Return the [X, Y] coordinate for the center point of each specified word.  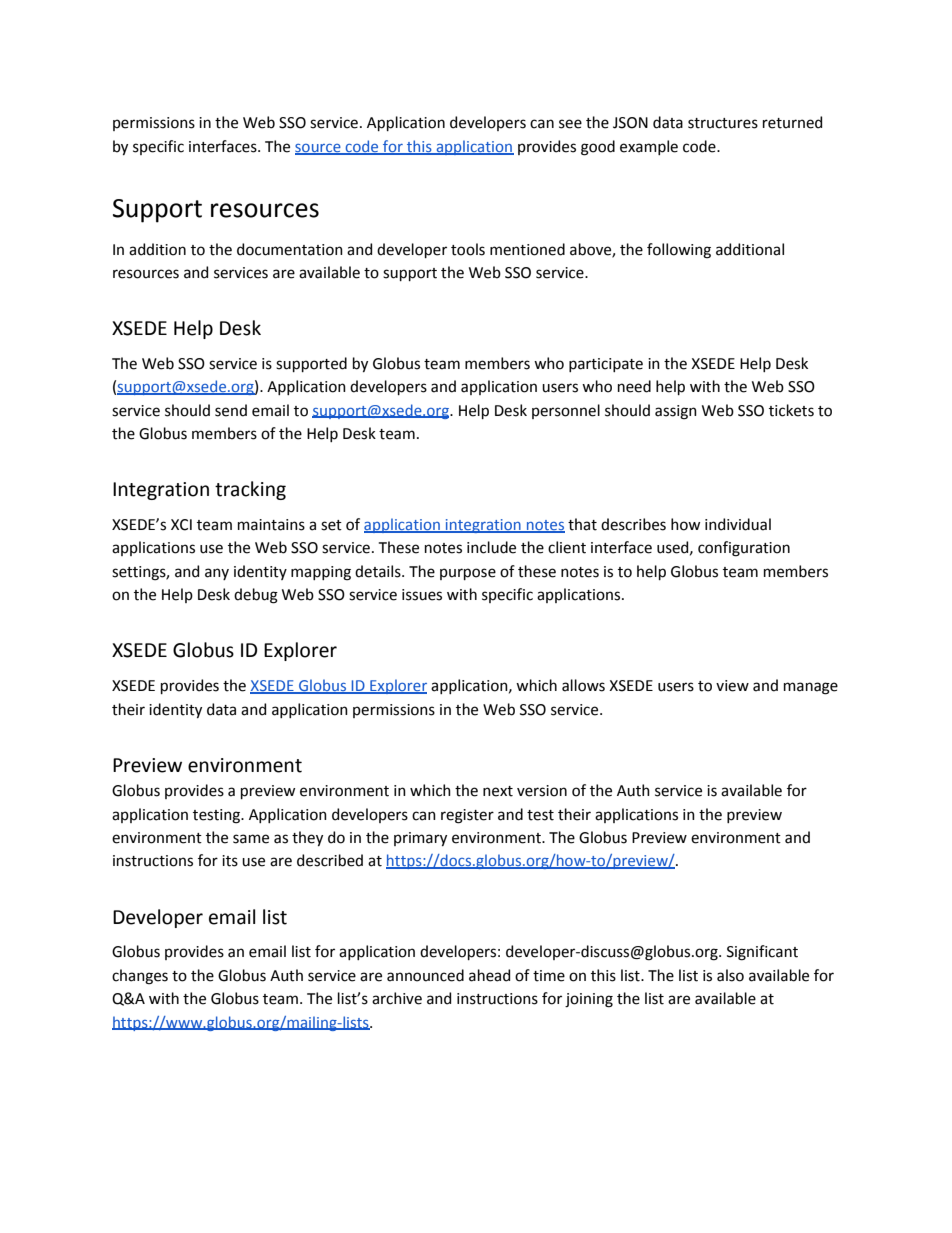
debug [256, 596]
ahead [489, 975]
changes [140, 977]
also [730, 975]
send [231, 410]
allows [583, 685]
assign [676, 412]
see [570, 124]
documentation [290, 249]
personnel [566, 411]
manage [811, 688]
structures [723, 123]
